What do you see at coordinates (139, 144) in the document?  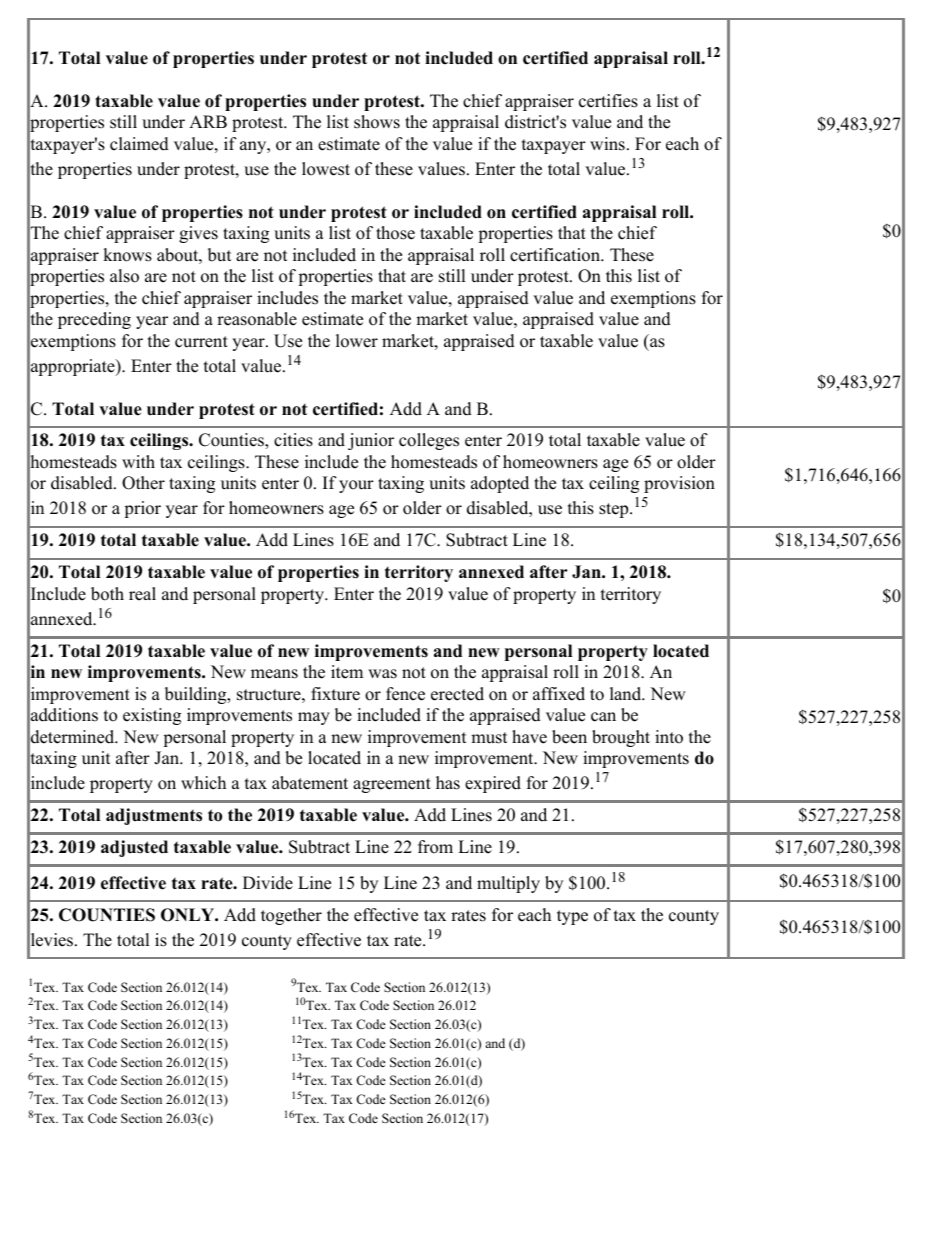 I see `claimed` at bounding box center [139, 144].
